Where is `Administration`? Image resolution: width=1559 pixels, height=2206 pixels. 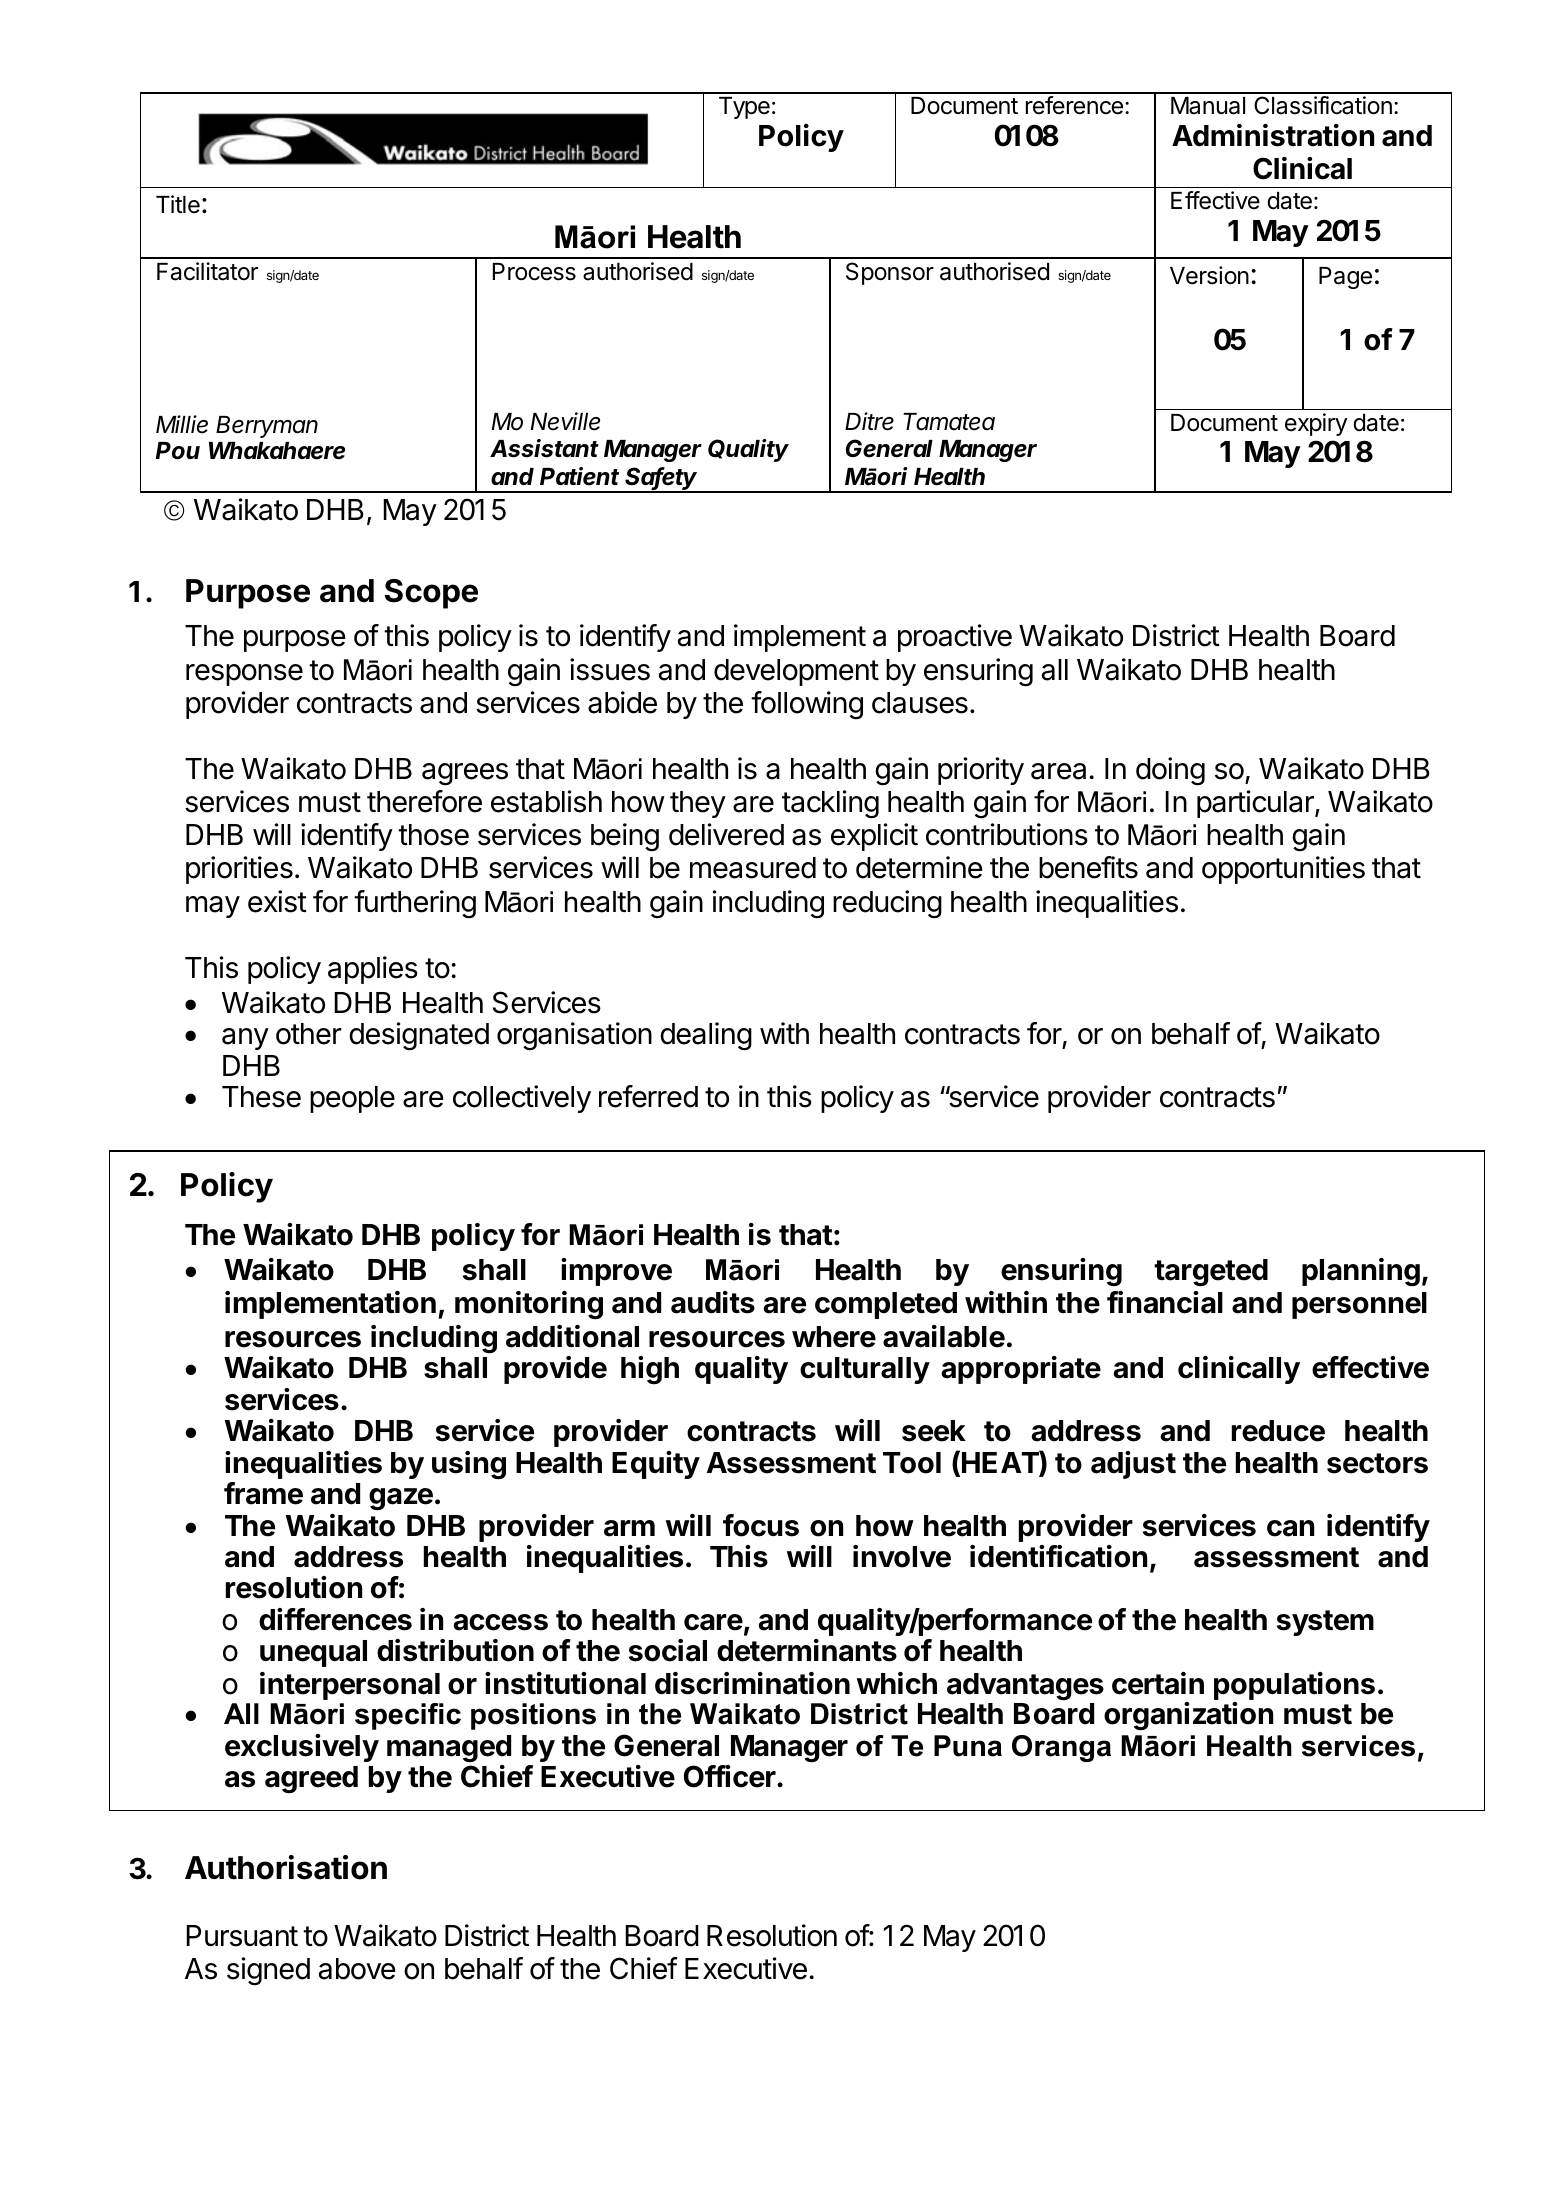 Administration is located at coordinates (1273, 135).
